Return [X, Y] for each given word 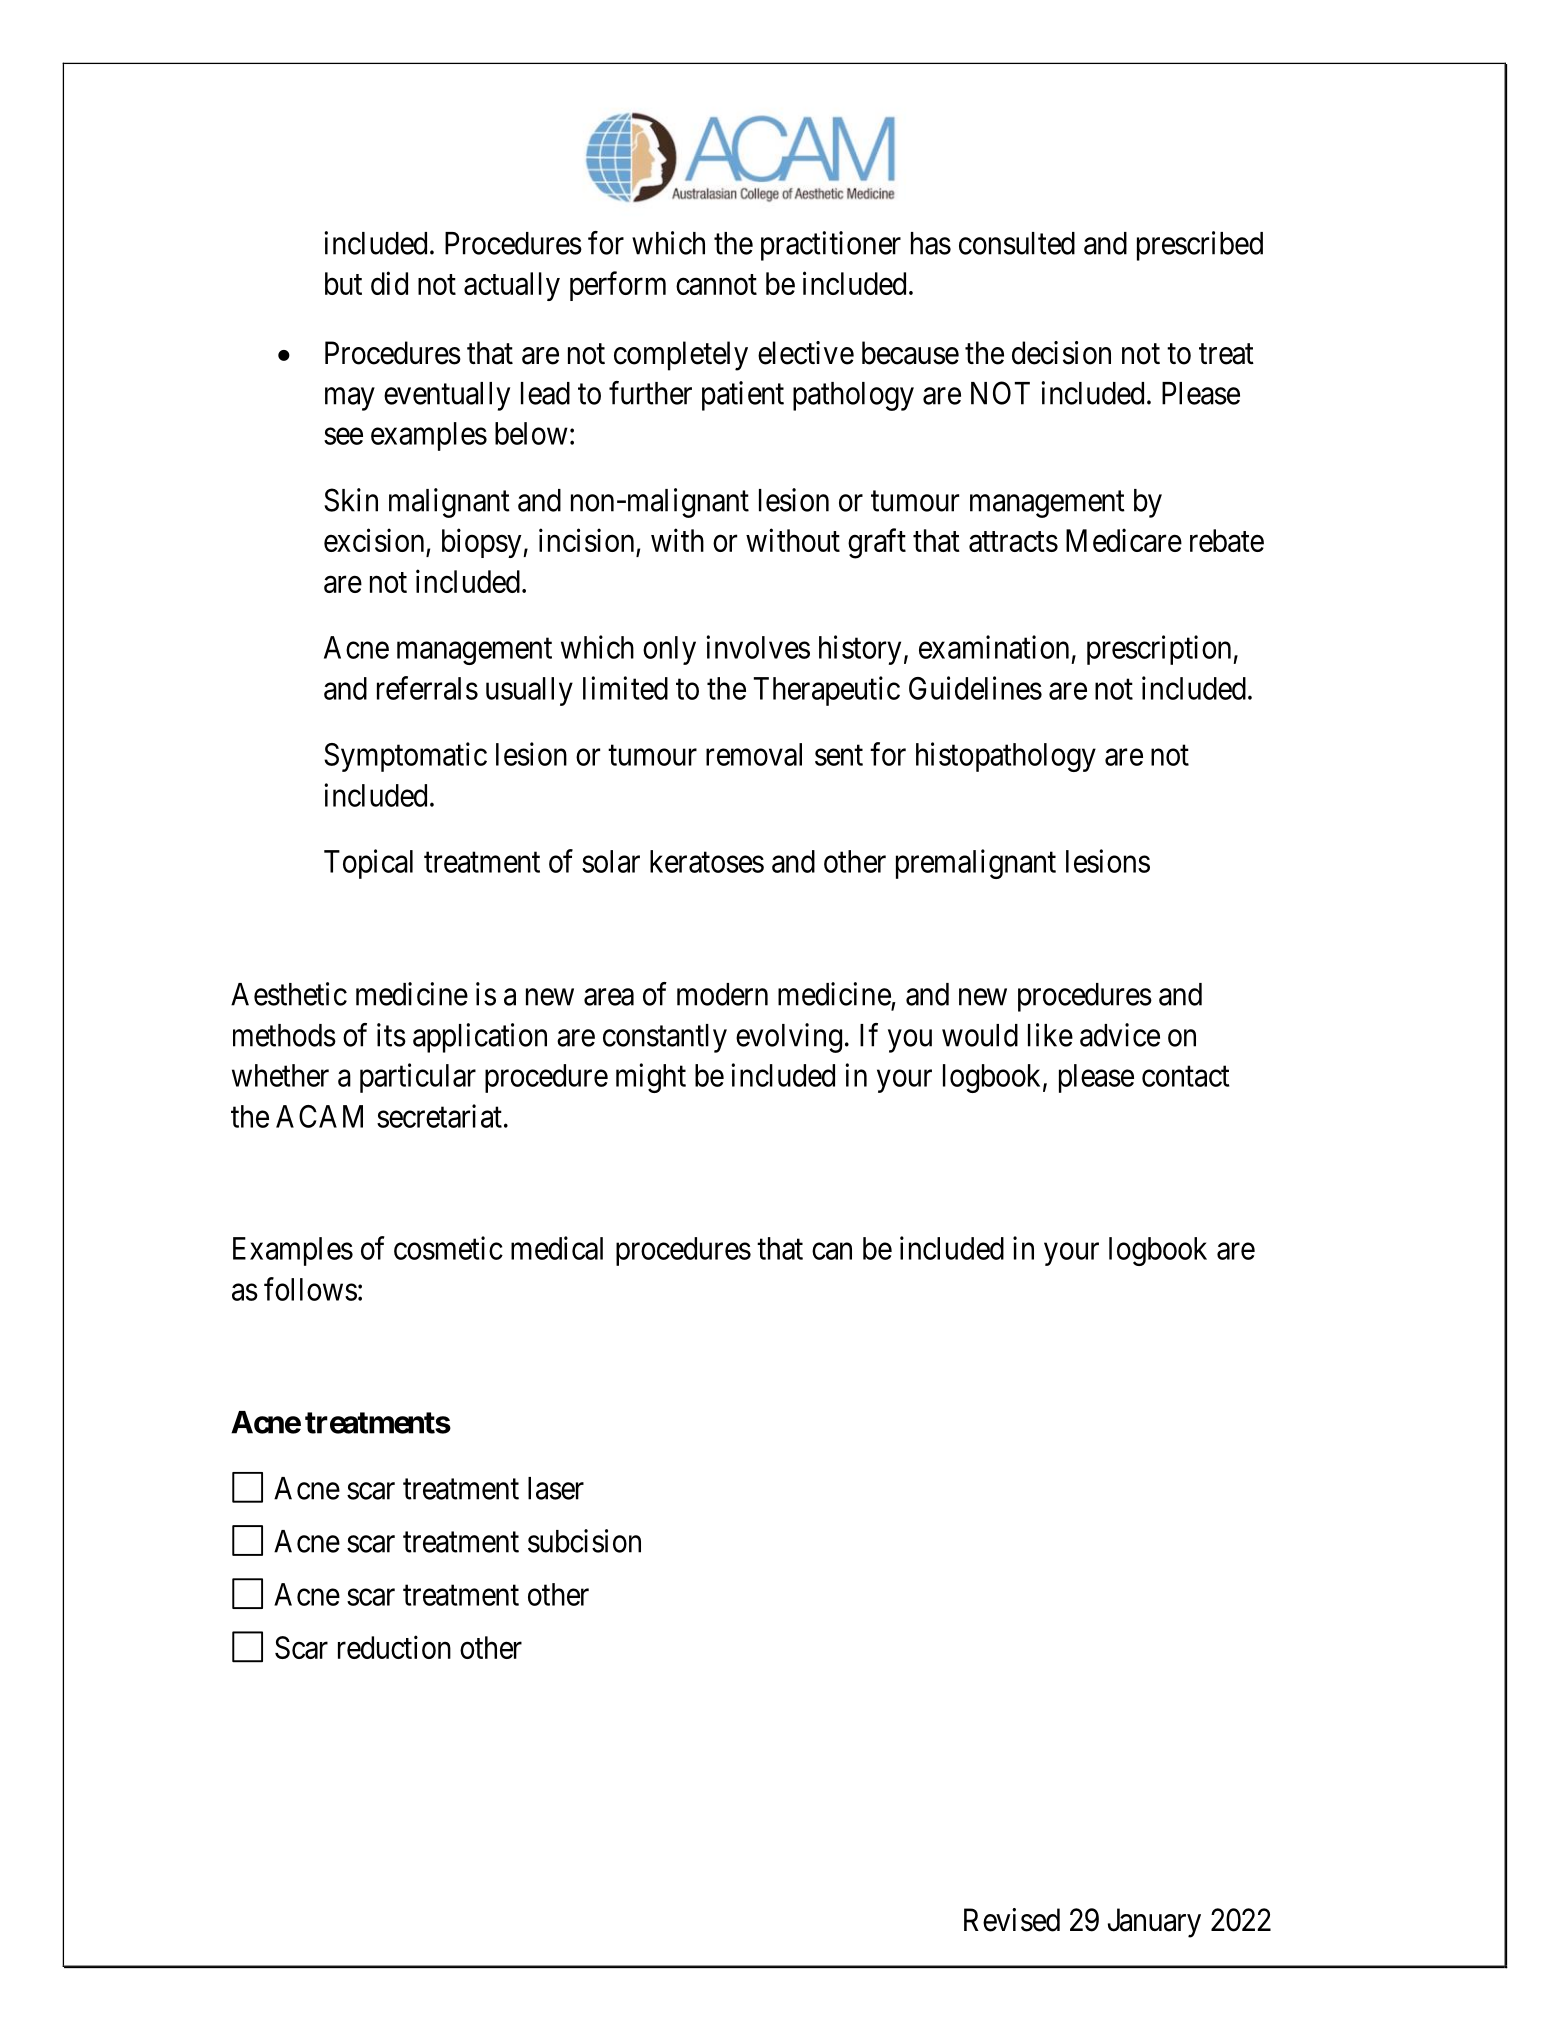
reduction [394, 1647]
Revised [1012, 1920]
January [1154, 1923]
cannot [716, 284]
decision [1061, 353]
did [389, 283]
